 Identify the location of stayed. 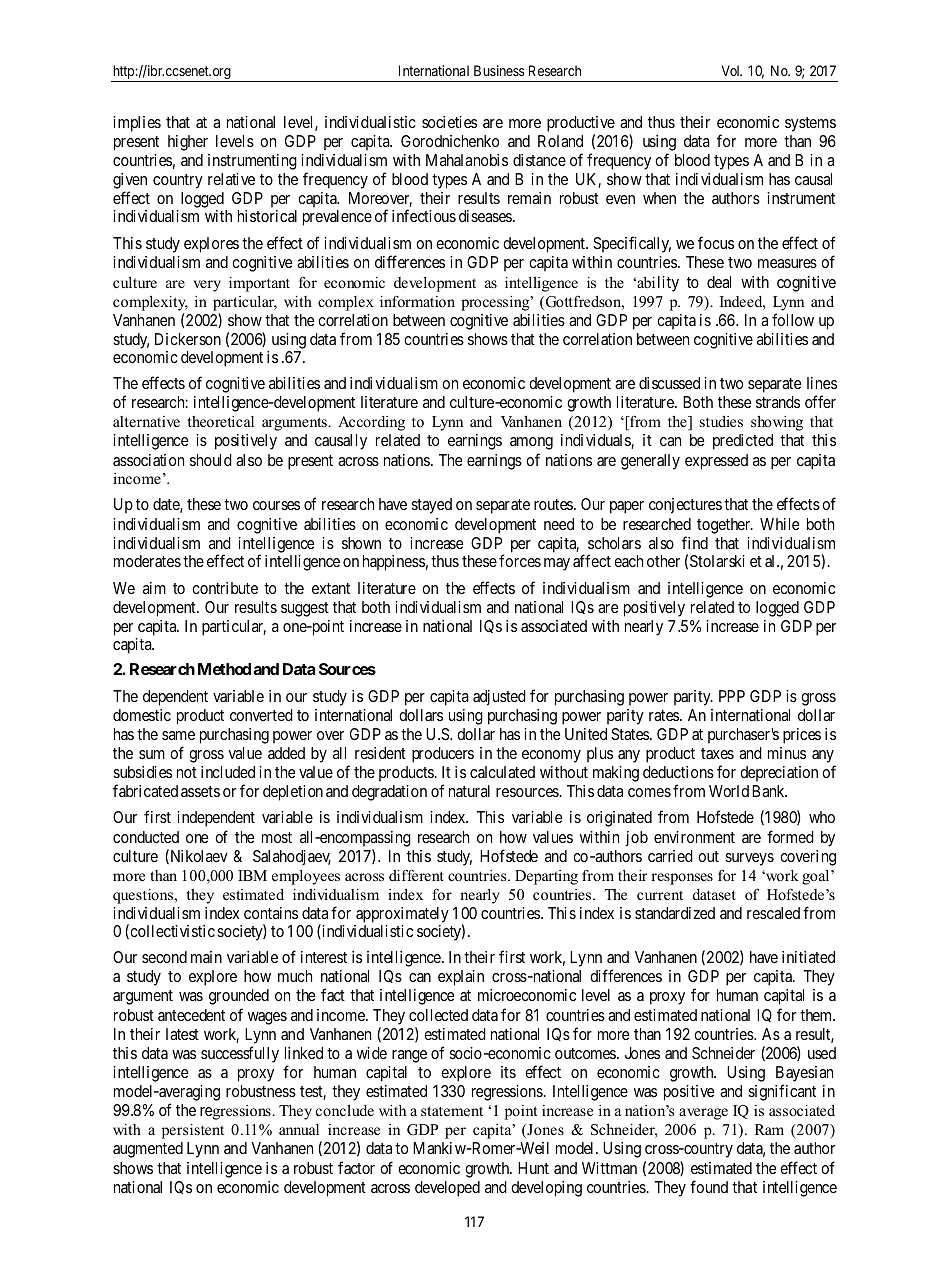
(431, 506).
